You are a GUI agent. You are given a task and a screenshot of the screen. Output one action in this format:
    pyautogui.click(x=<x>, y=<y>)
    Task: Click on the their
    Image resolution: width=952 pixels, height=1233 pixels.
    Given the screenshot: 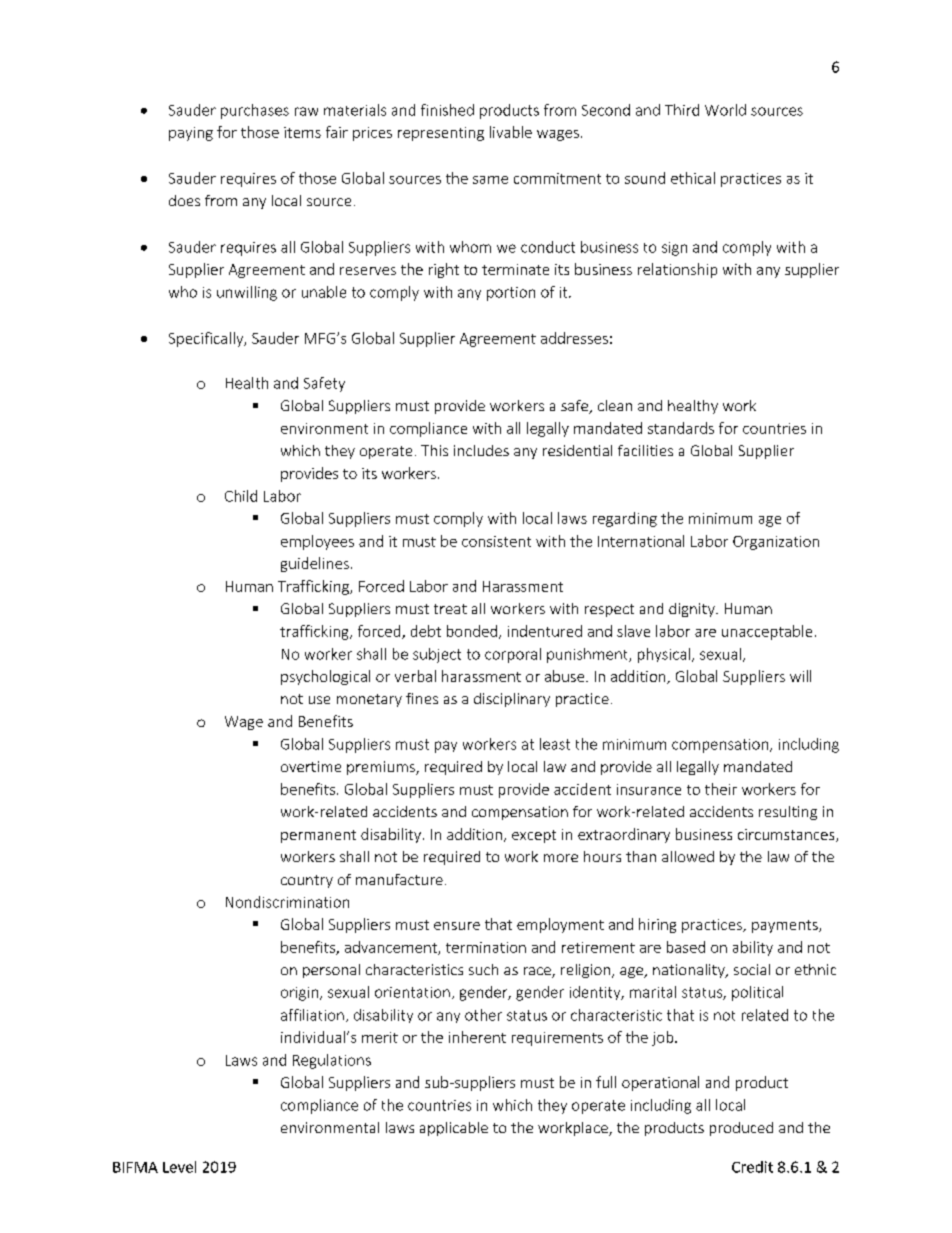 What is the action you would take?
    pyautogui.click(x=721, y=789)
